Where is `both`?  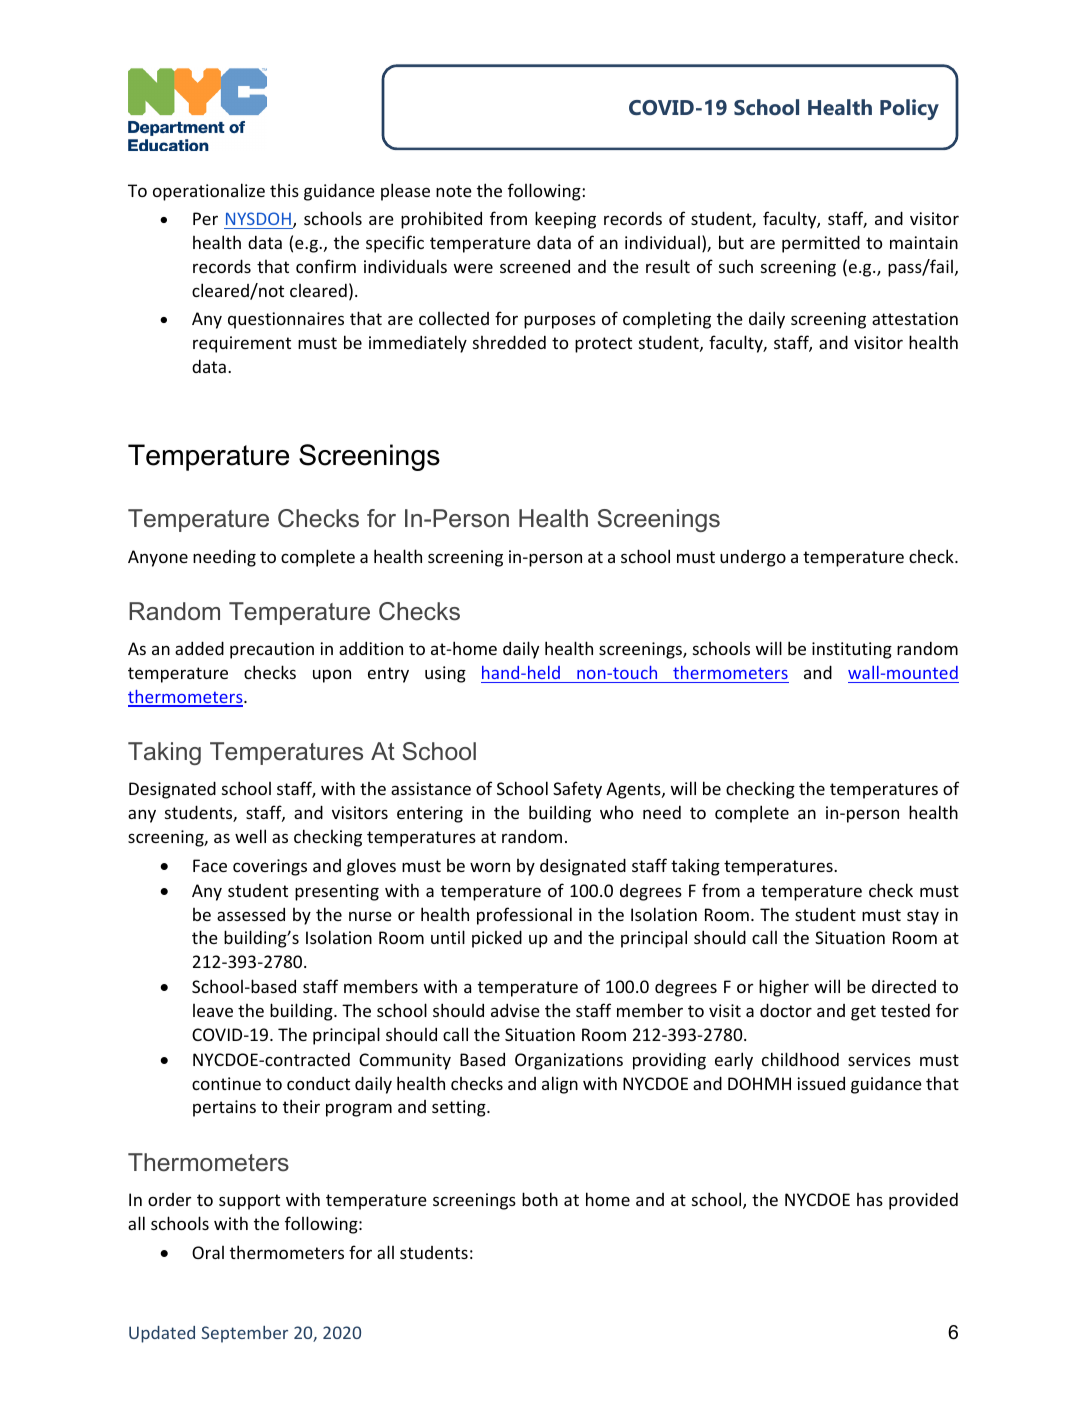
both is located at coordinates (540, 1199).
